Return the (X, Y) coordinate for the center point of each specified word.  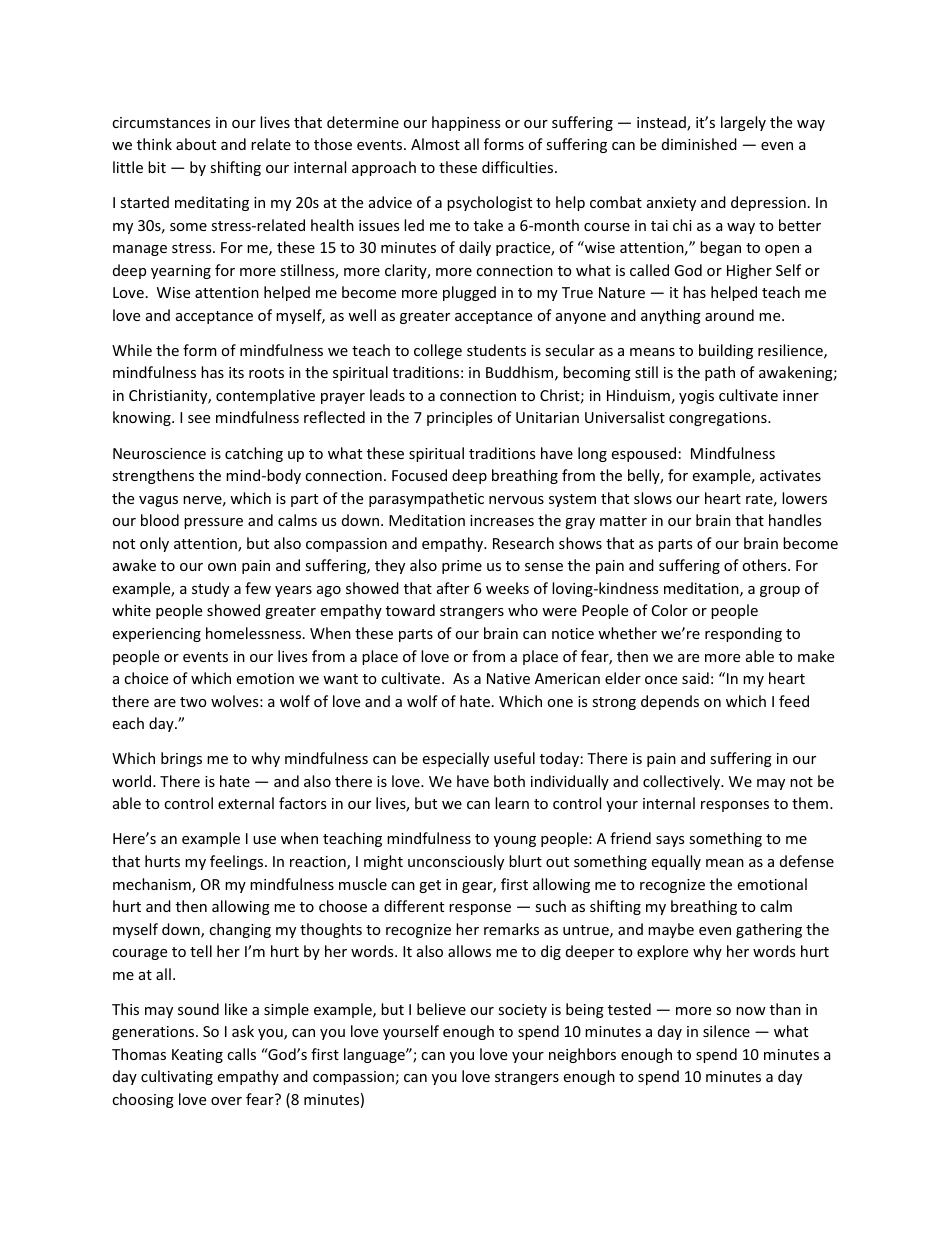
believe (441, 1009)
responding (743, 634)
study (210, 589)
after (453, 588)
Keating (197, 1056)
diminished (699, 144)
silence (726, 1031)
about (196, 144)
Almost (435, 144)
